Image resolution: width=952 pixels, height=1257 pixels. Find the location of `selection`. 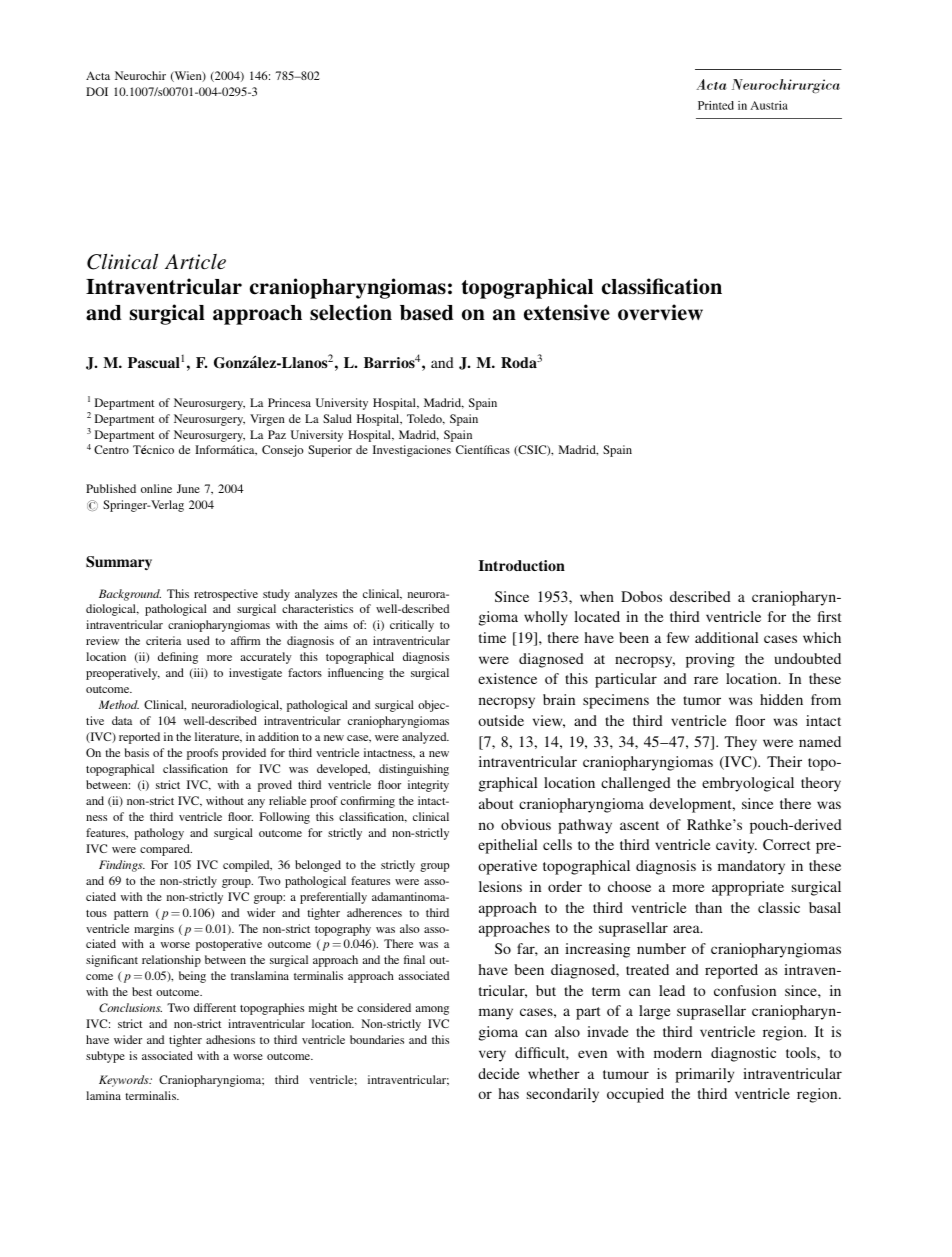

selection is located at coordinates (351, 312).
